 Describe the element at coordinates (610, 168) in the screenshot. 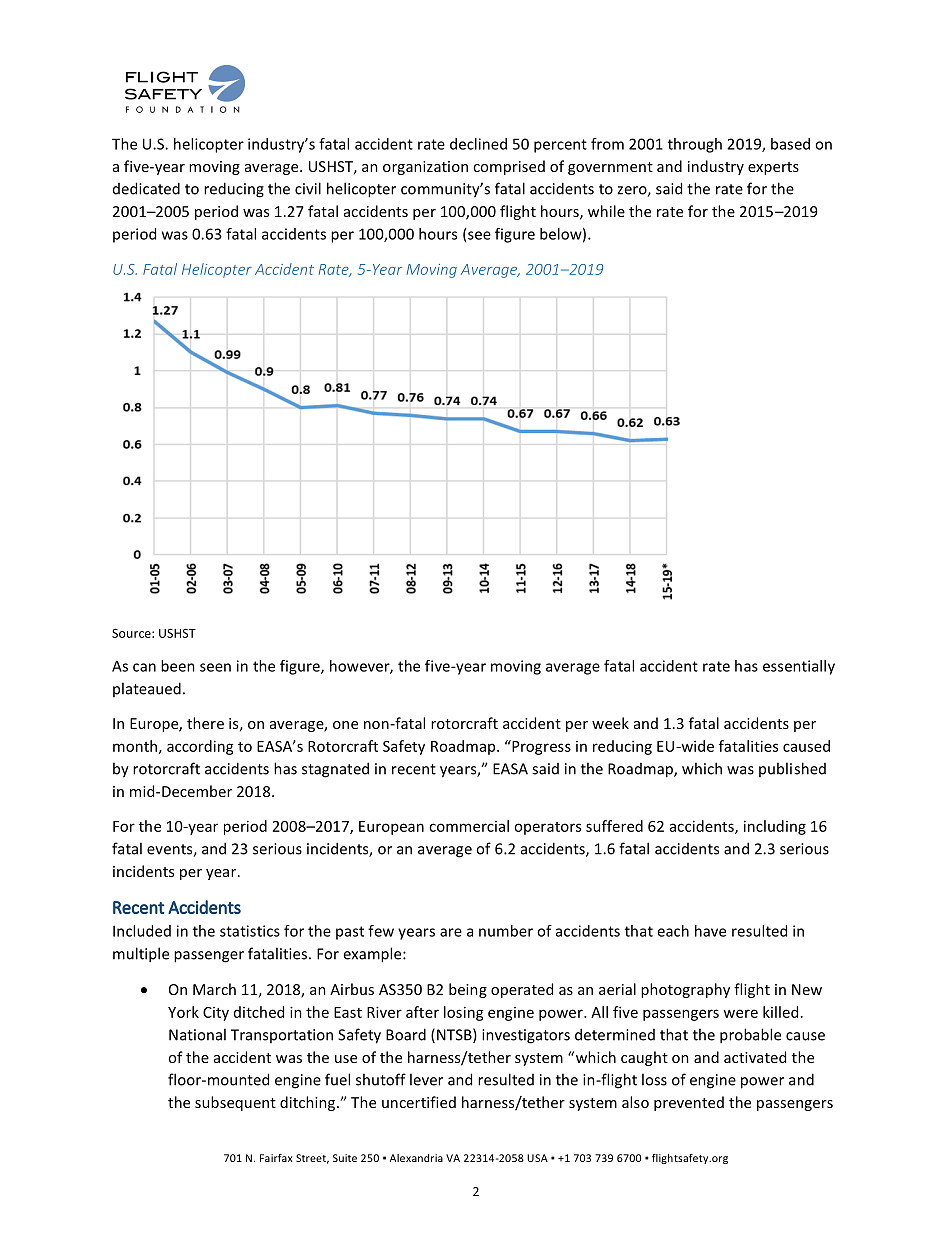

I see `government` at that location.
